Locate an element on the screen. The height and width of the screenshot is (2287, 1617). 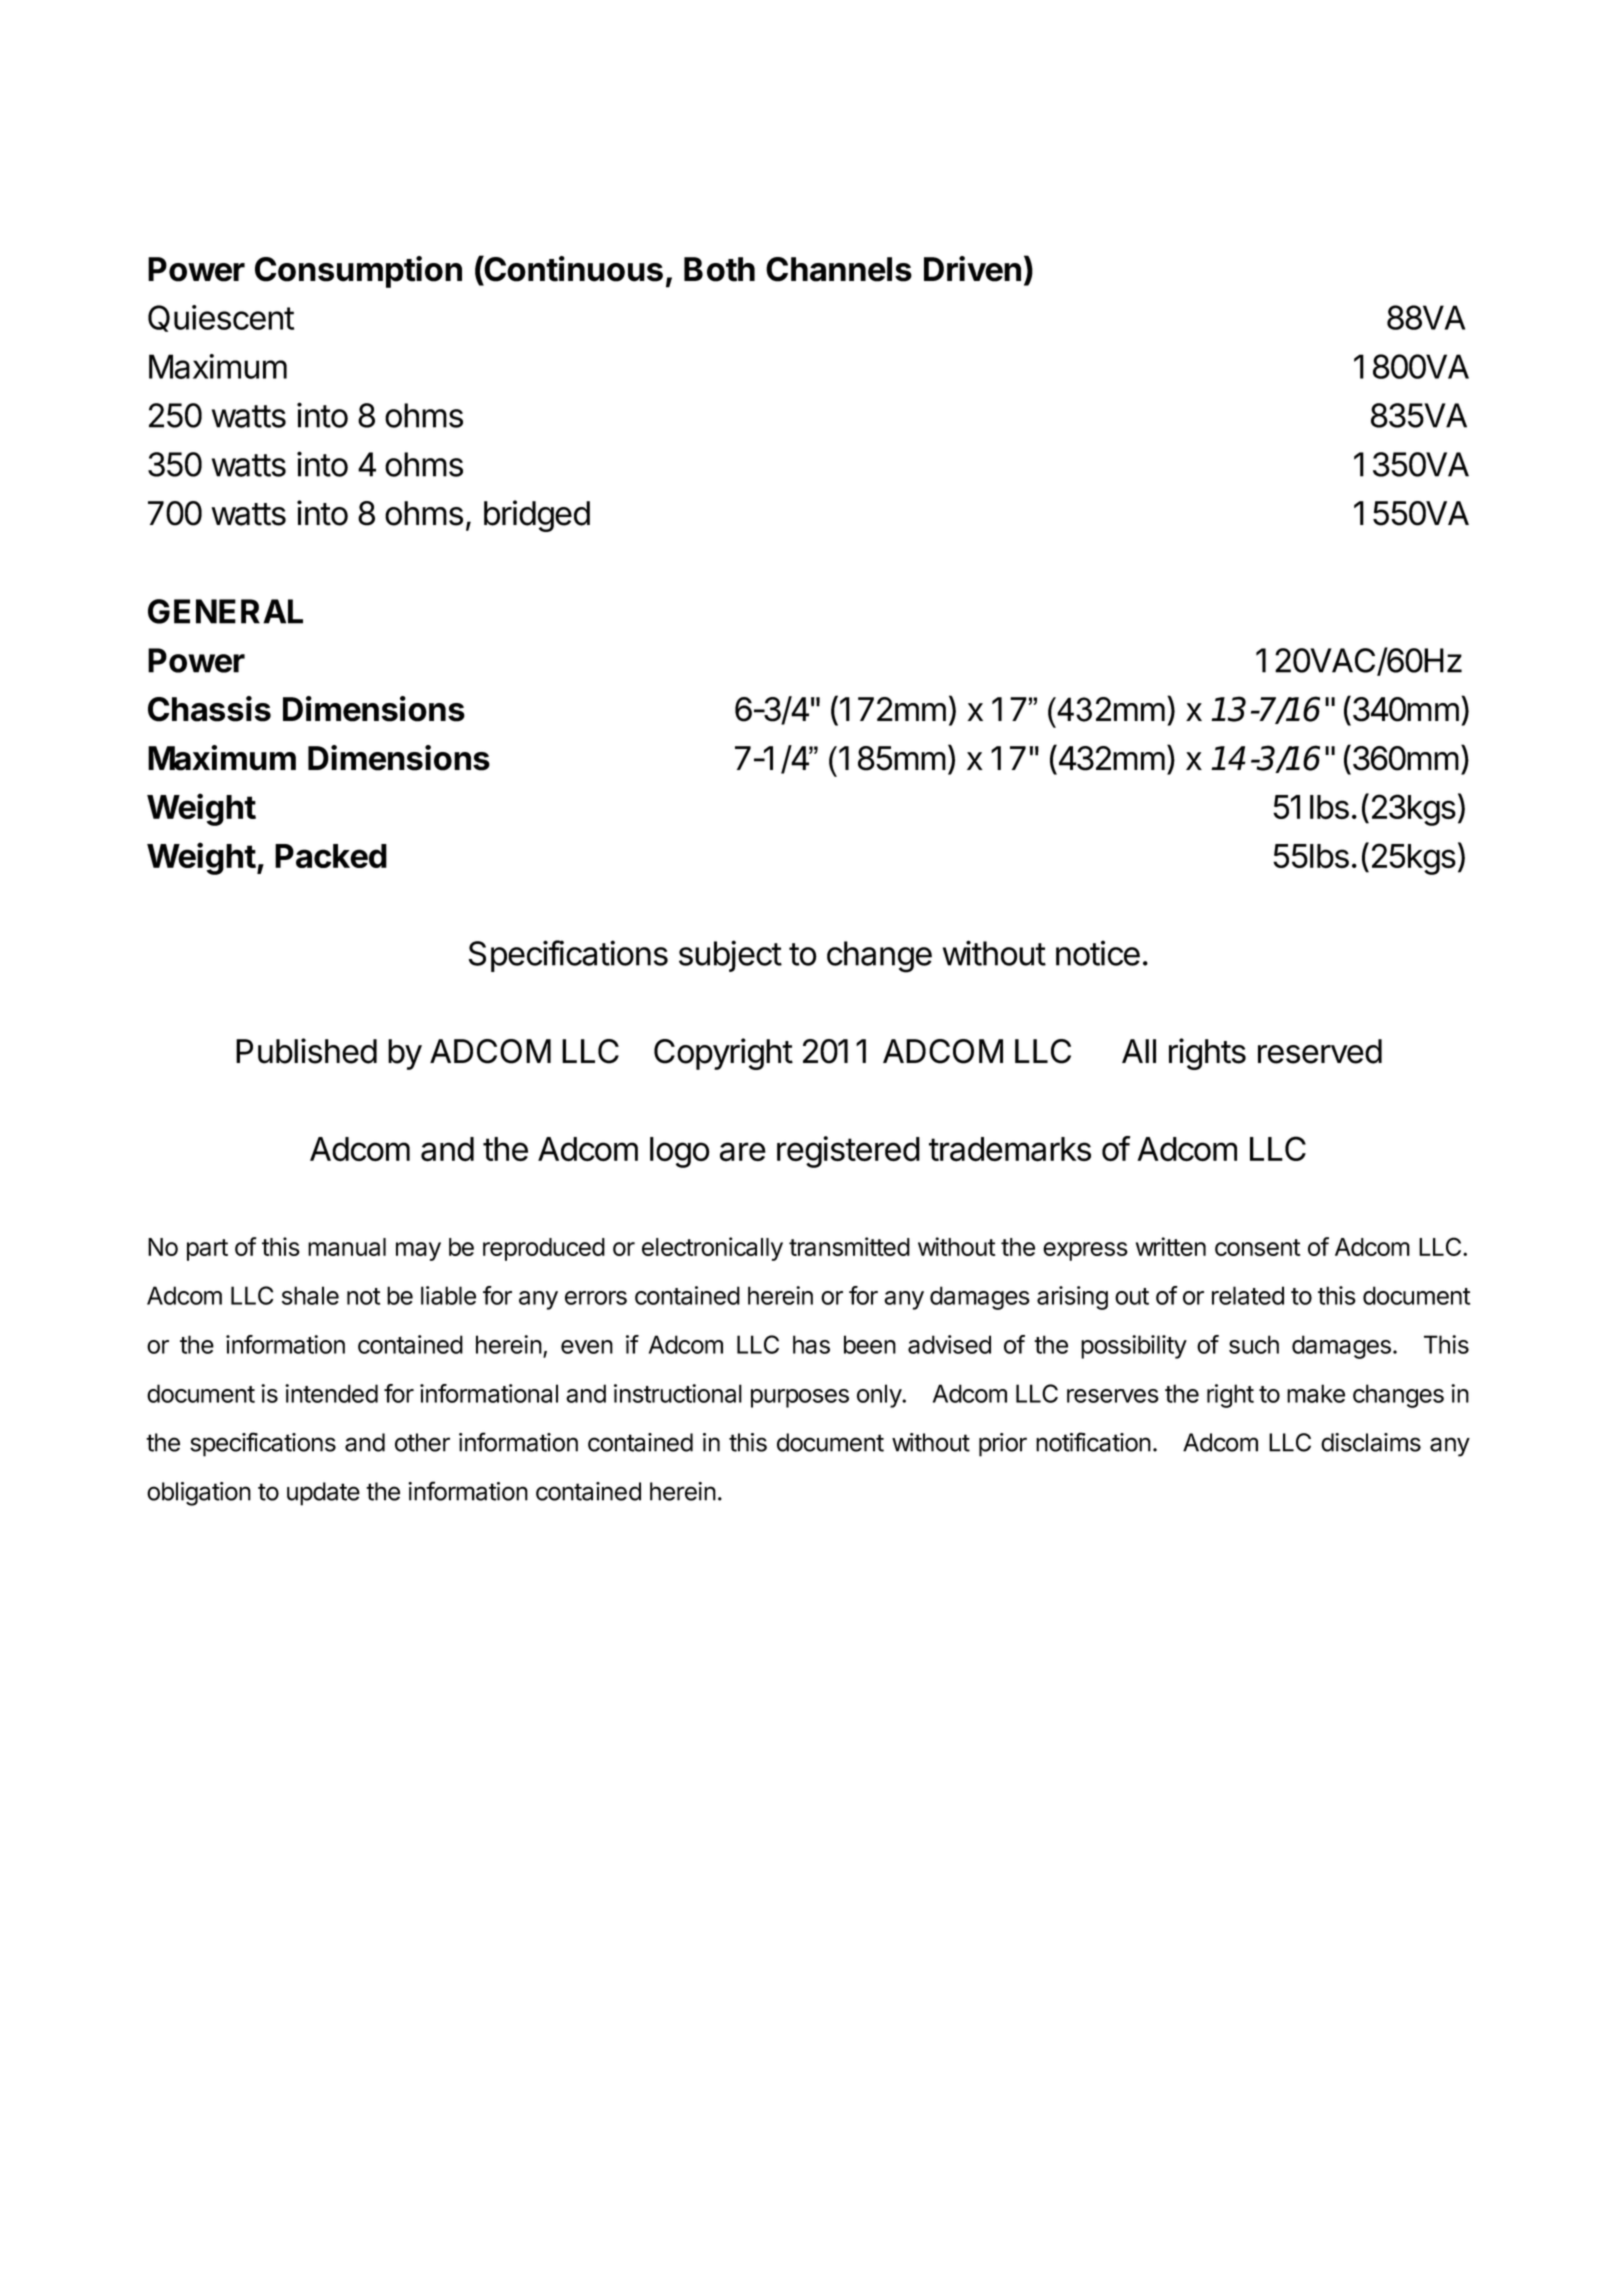
Packed is located at coordinates (331, 856).
